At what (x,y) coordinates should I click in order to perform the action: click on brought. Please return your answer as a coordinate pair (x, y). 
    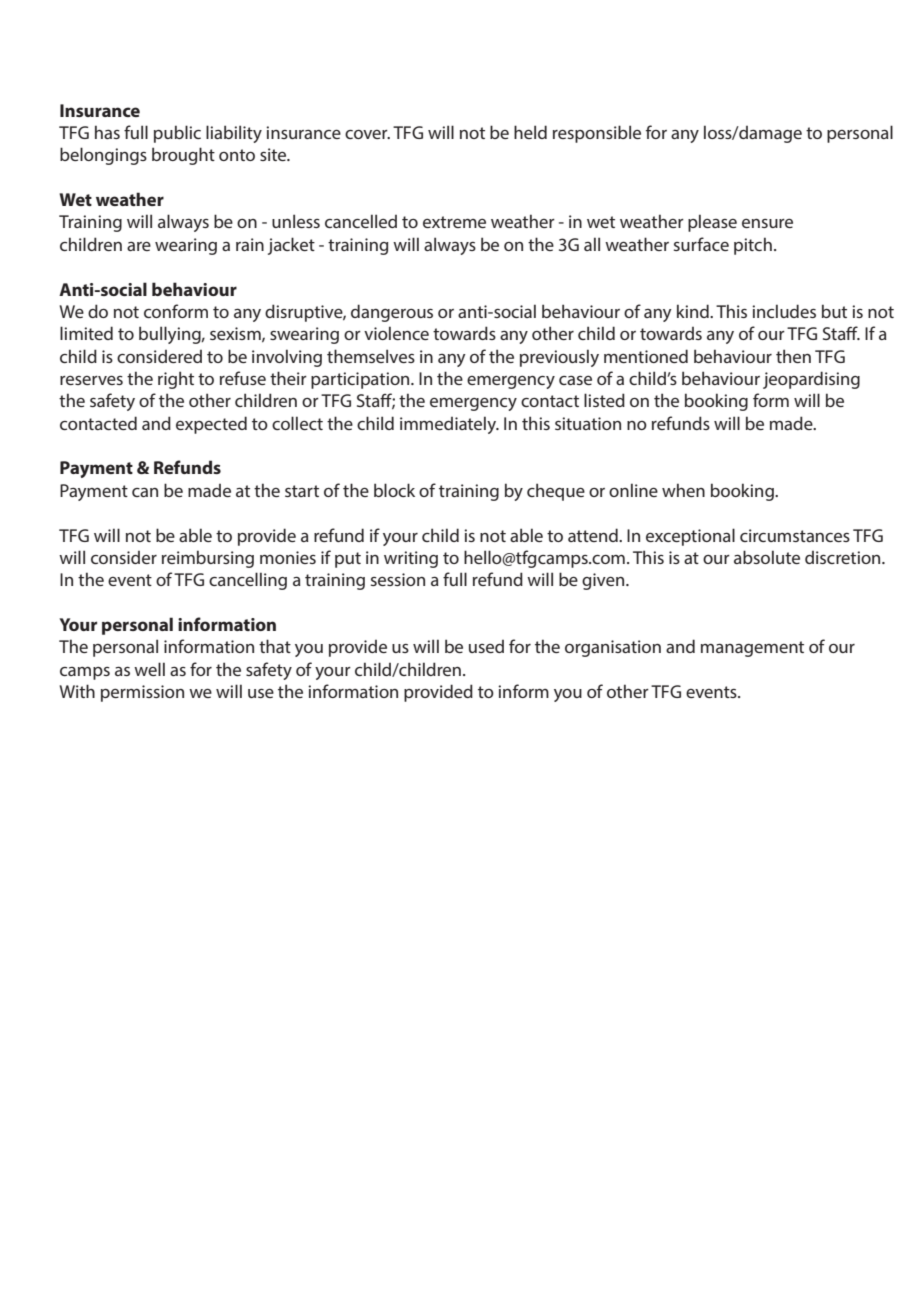
    Looking at the image, I should click on (183, 156).
